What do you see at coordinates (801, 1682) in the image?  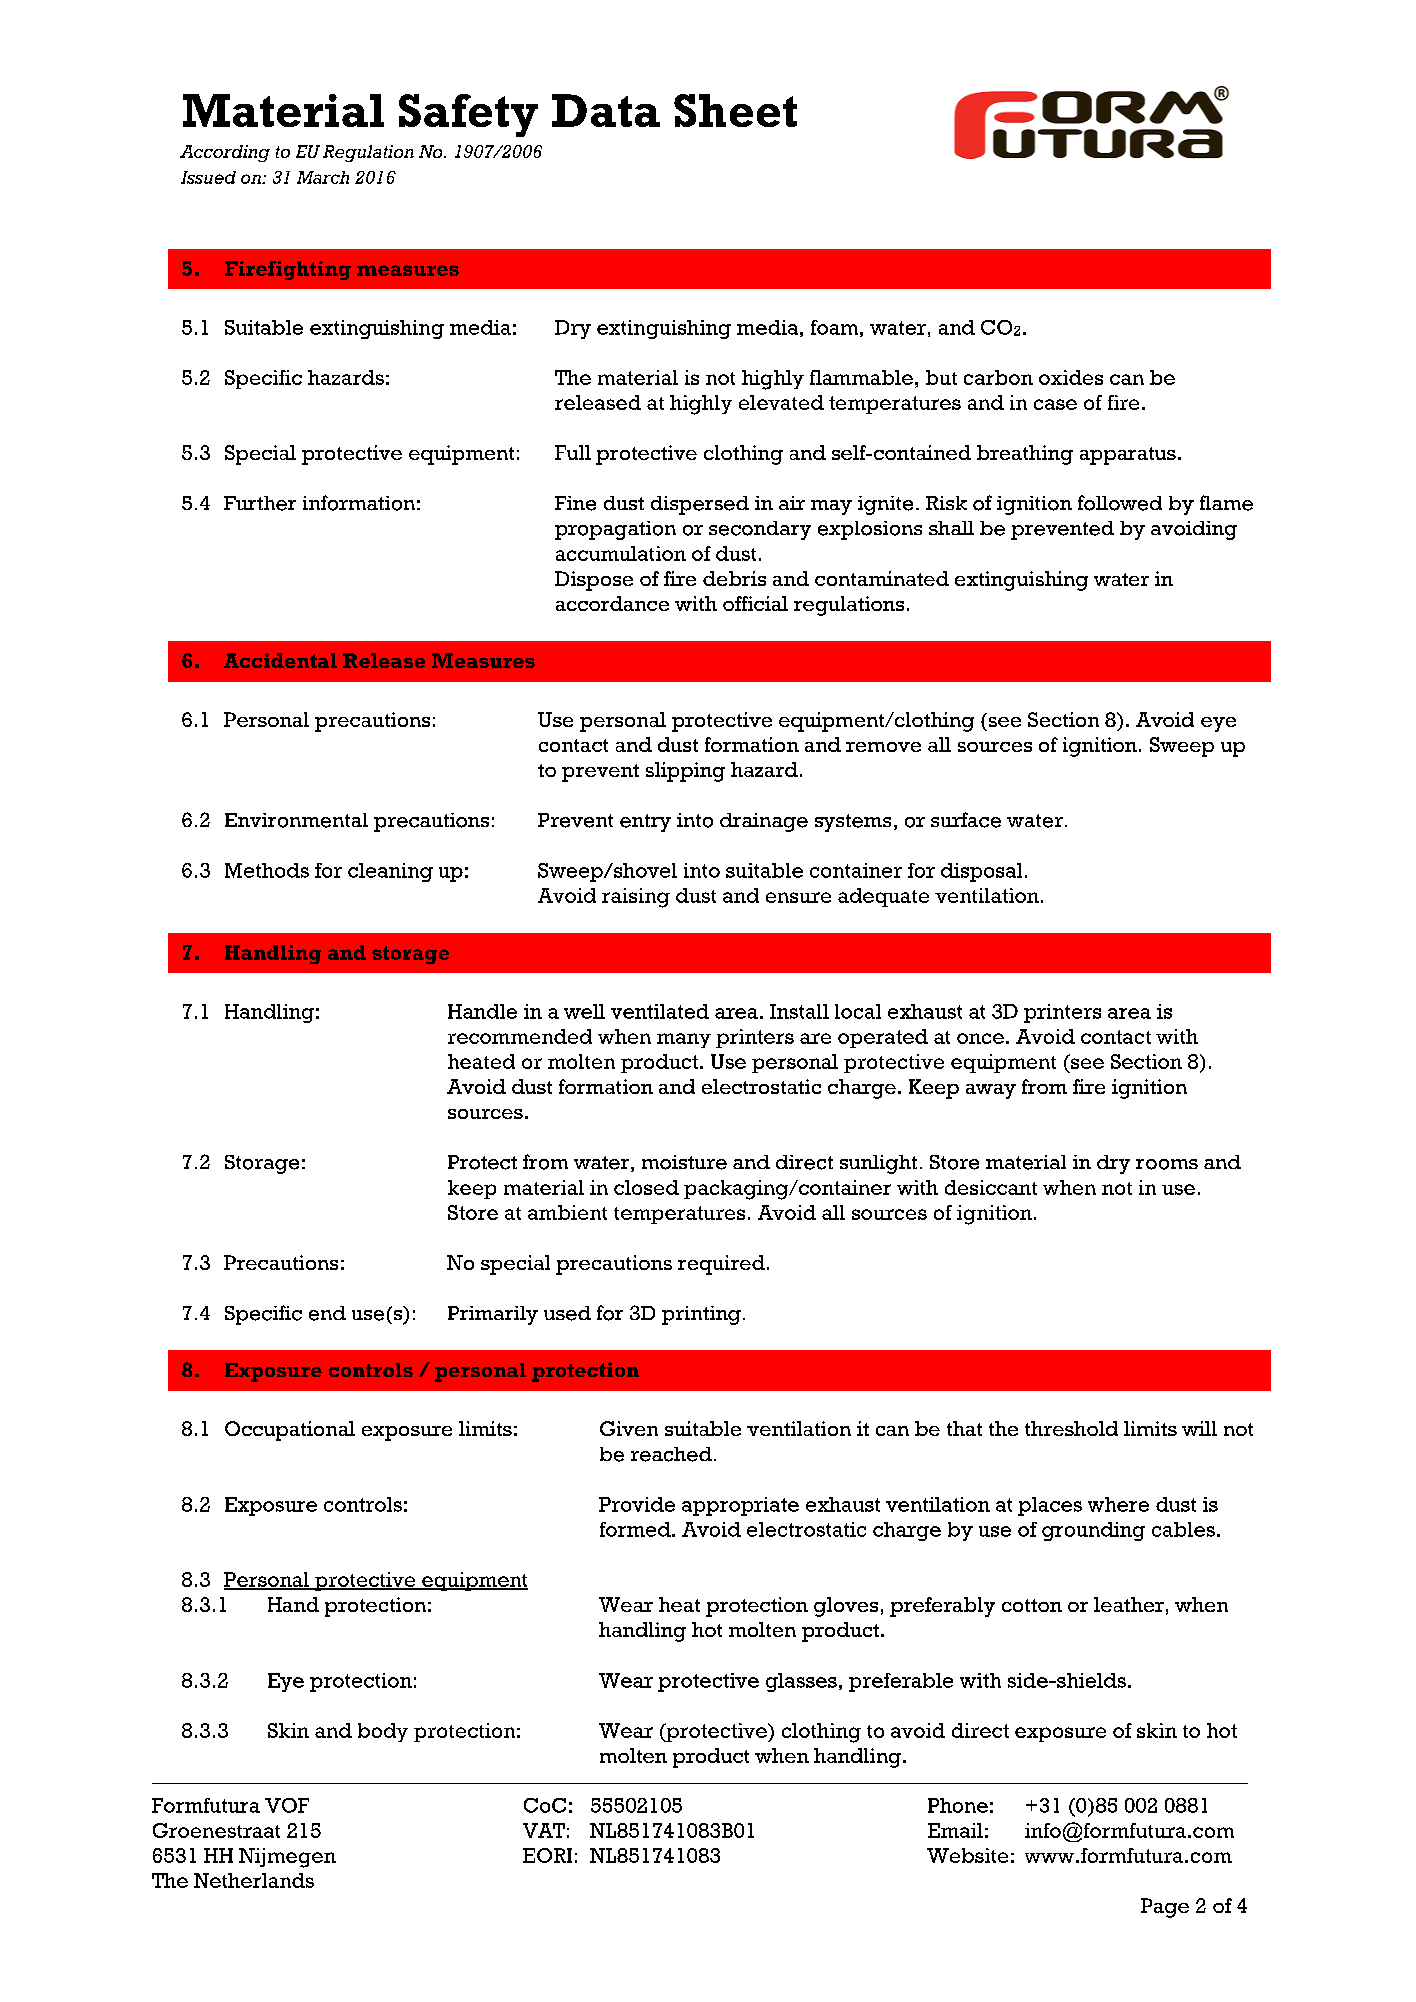 I see `glasses` at bounding box center [801, 1682].
